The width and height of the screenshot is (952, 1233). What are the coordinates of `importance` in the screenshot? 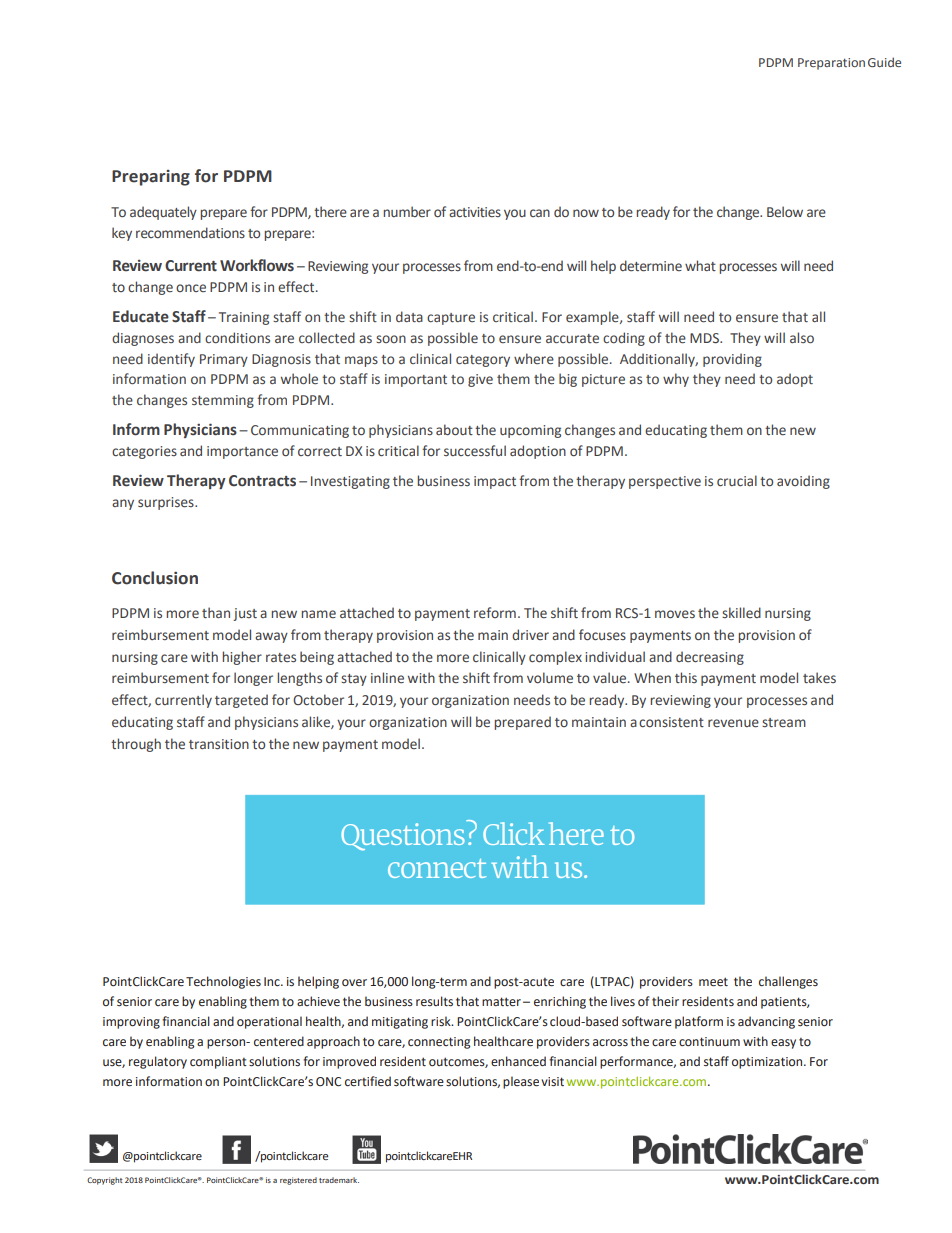 It's located at (242, 452).
